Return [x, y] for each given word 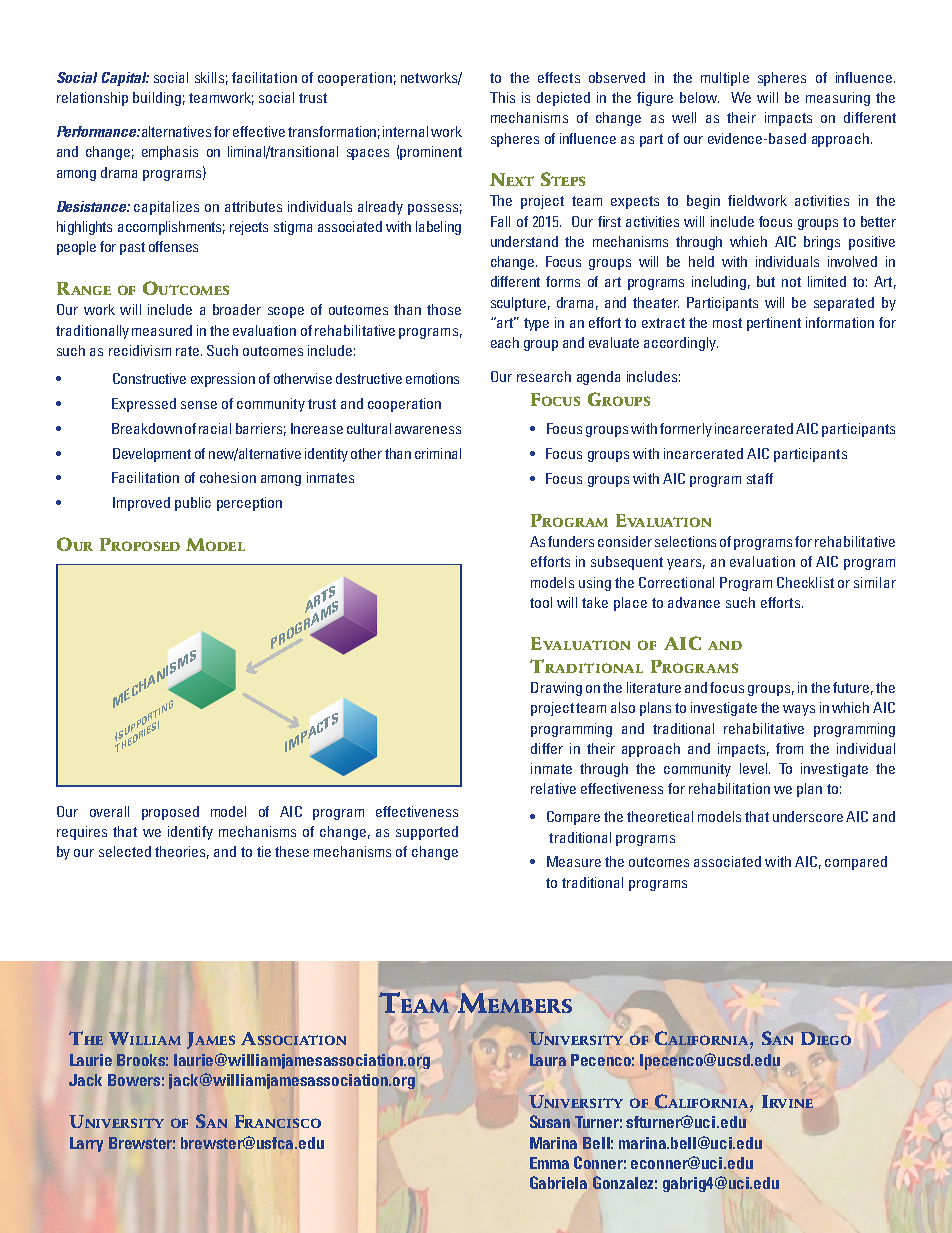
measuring [838, 99]
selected [125, 851]
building [157, 99]
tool [541, 602]
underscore [808, 816]
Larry [86, 1144]
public [193, 504]
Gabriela [558, 1182]
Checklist [805, 582]
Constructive [149, 378]
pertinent [774, 324]
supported [427, 833]
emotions [432, 378]
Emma [549, 1163]
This [502, 97]
